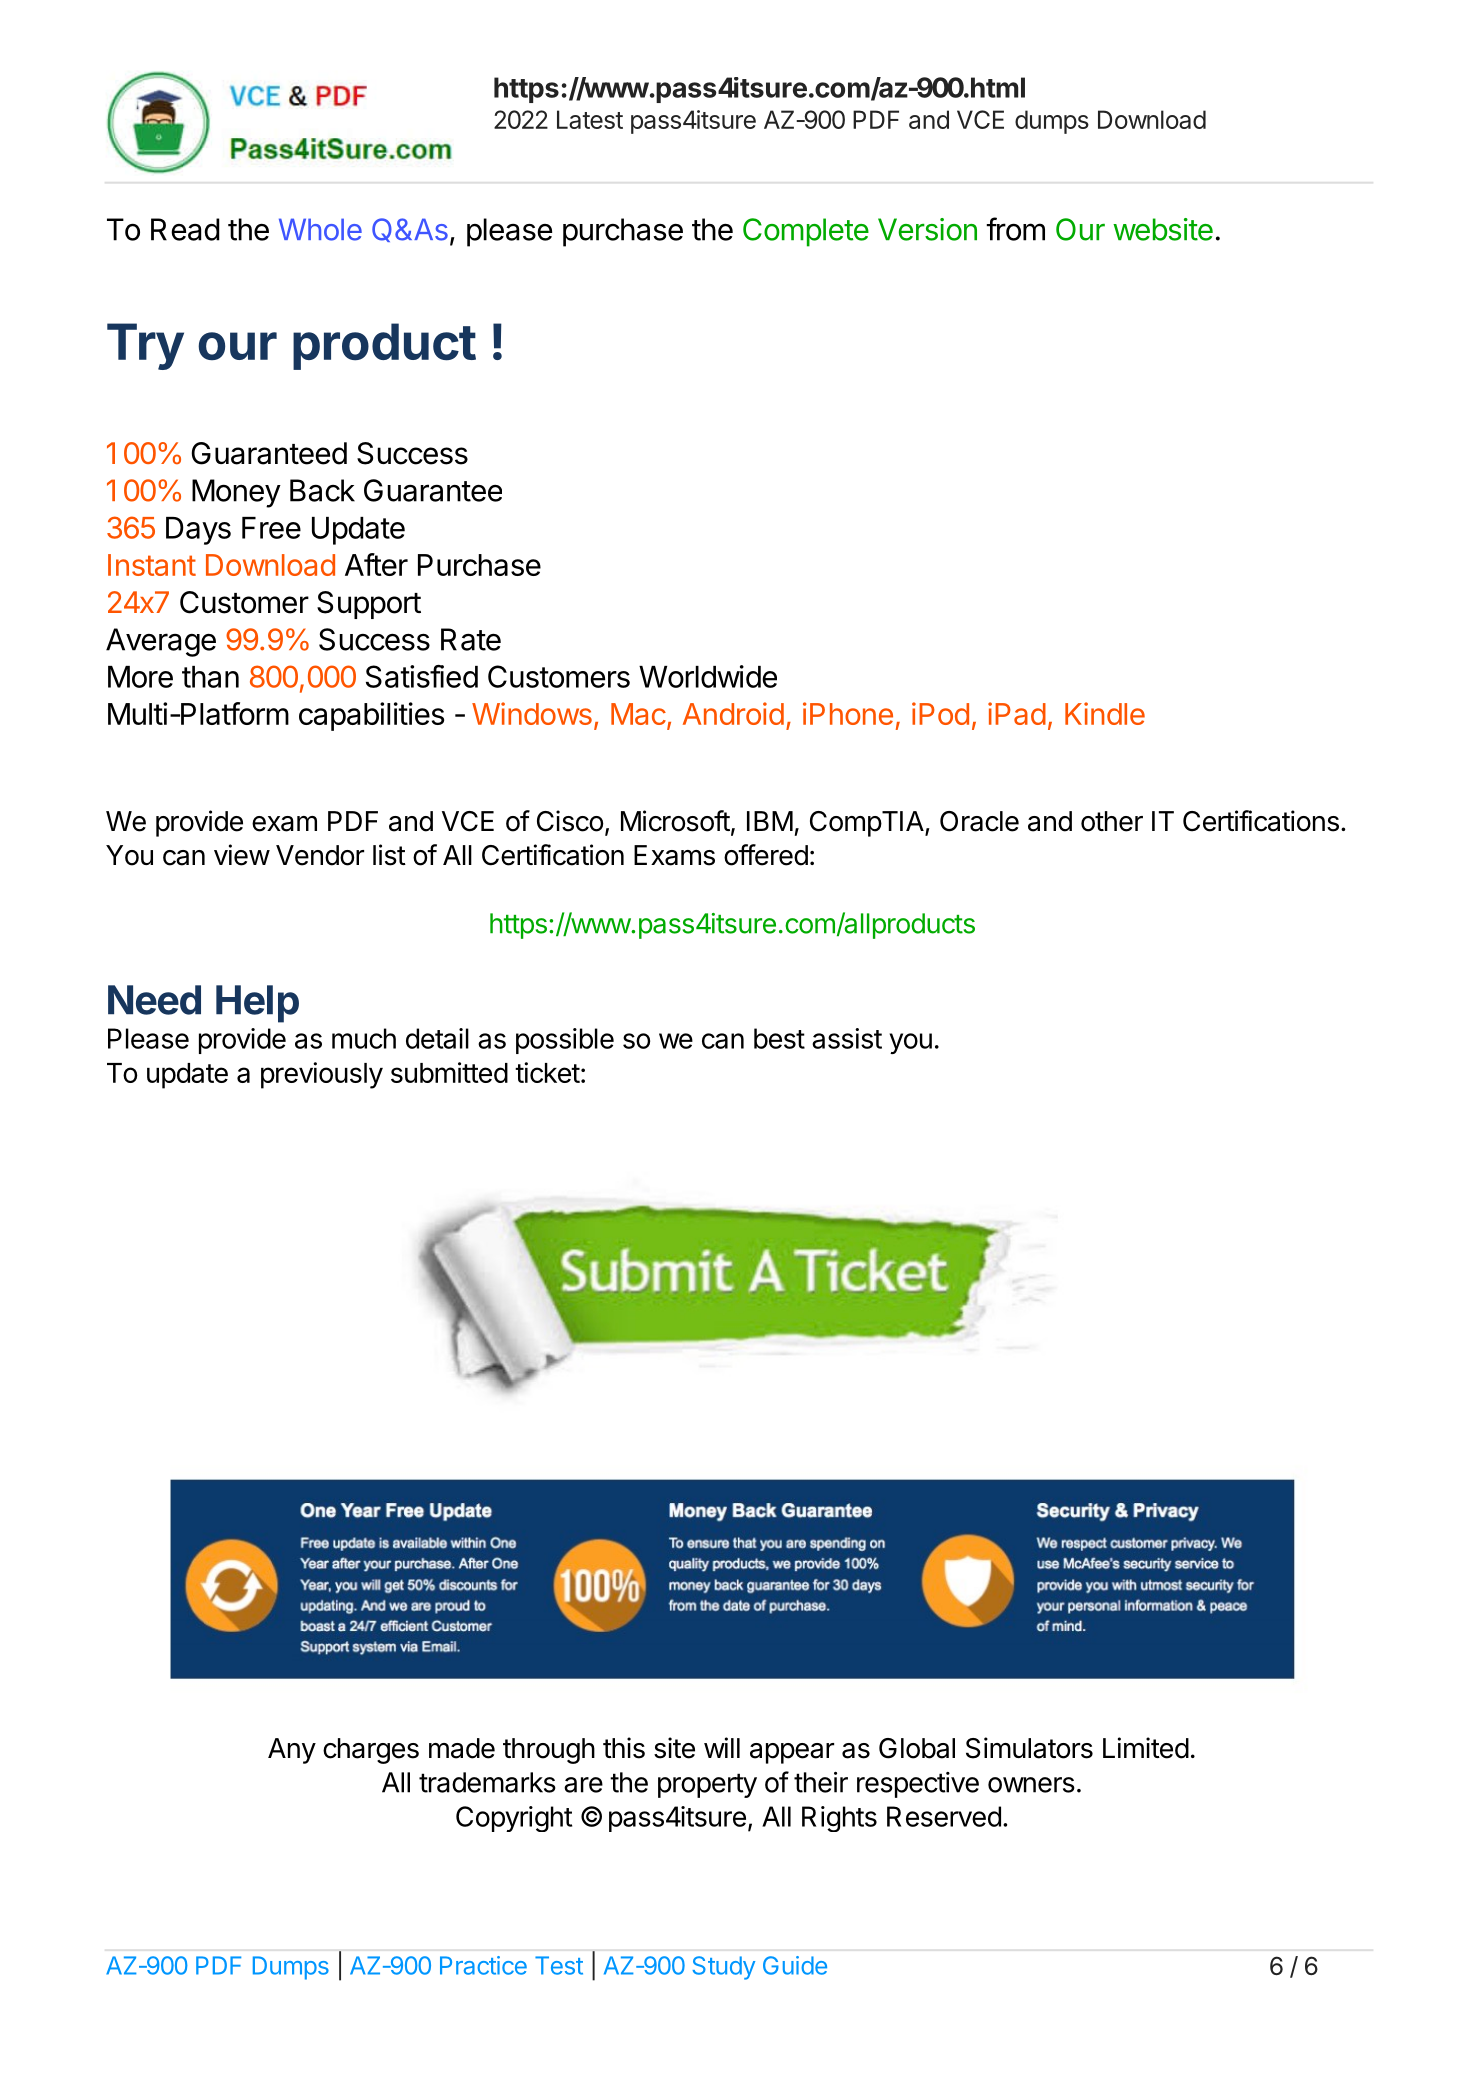 This screenshot has width=1478, height=2091. What do you see at coordinates (979, 821) in the screenshot?
I see `Oracle` at bounding box center [979, 821].
